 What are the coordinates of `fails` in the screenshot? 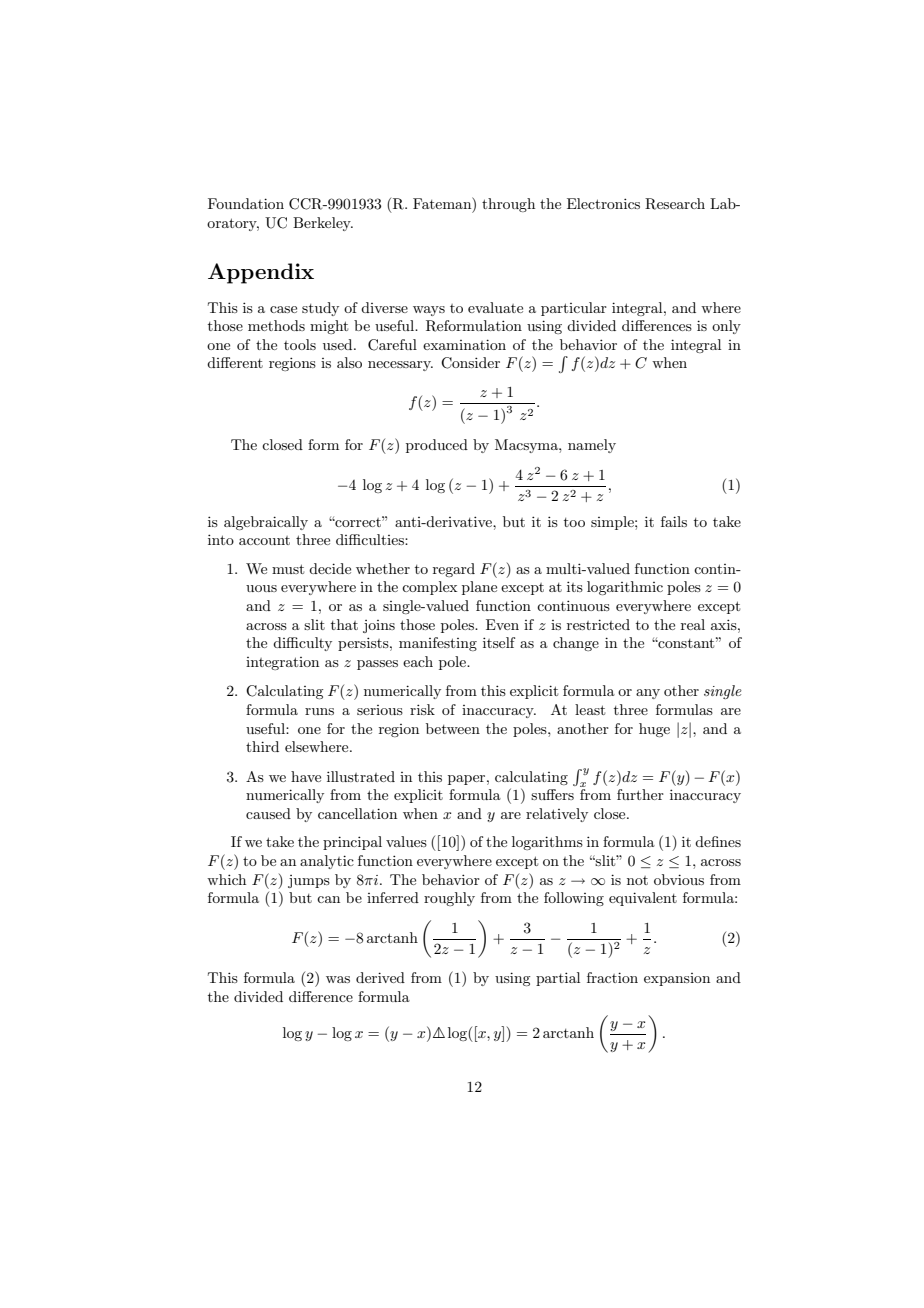 It's located at (674, 521).
